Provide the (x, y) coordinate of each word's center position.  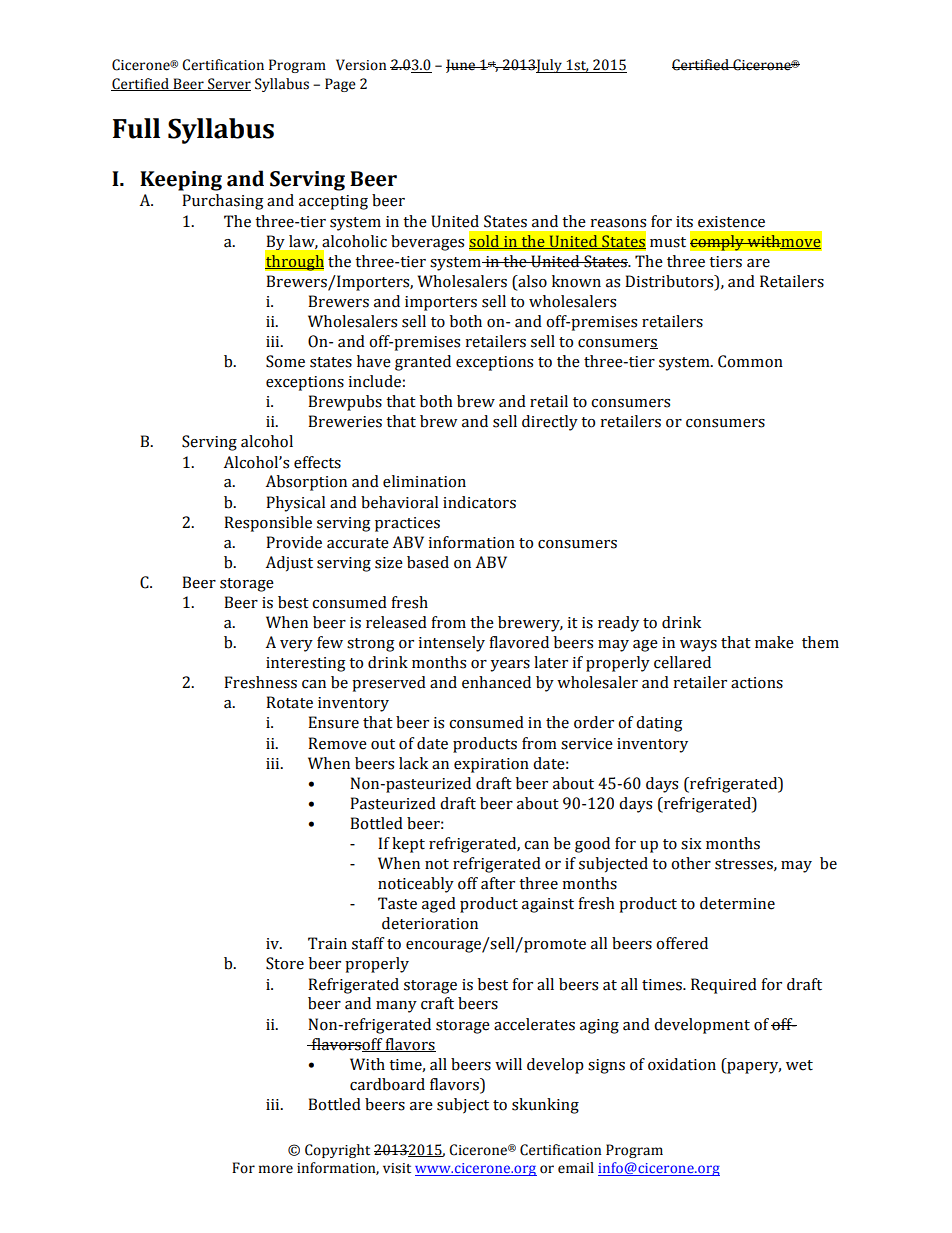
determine (737, 903)
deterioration (430, 923)
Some (285, 361)
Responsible (268, 524)
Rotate (289, 702)
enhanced (496, 682)
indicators (479, 502)
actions (757, 683)
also (531, 281)
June (461, 66)
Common (750, 361)
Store (285, 963)
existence (731, 222)
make (774, 642)
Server (228, 84)
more (276, 1169)
